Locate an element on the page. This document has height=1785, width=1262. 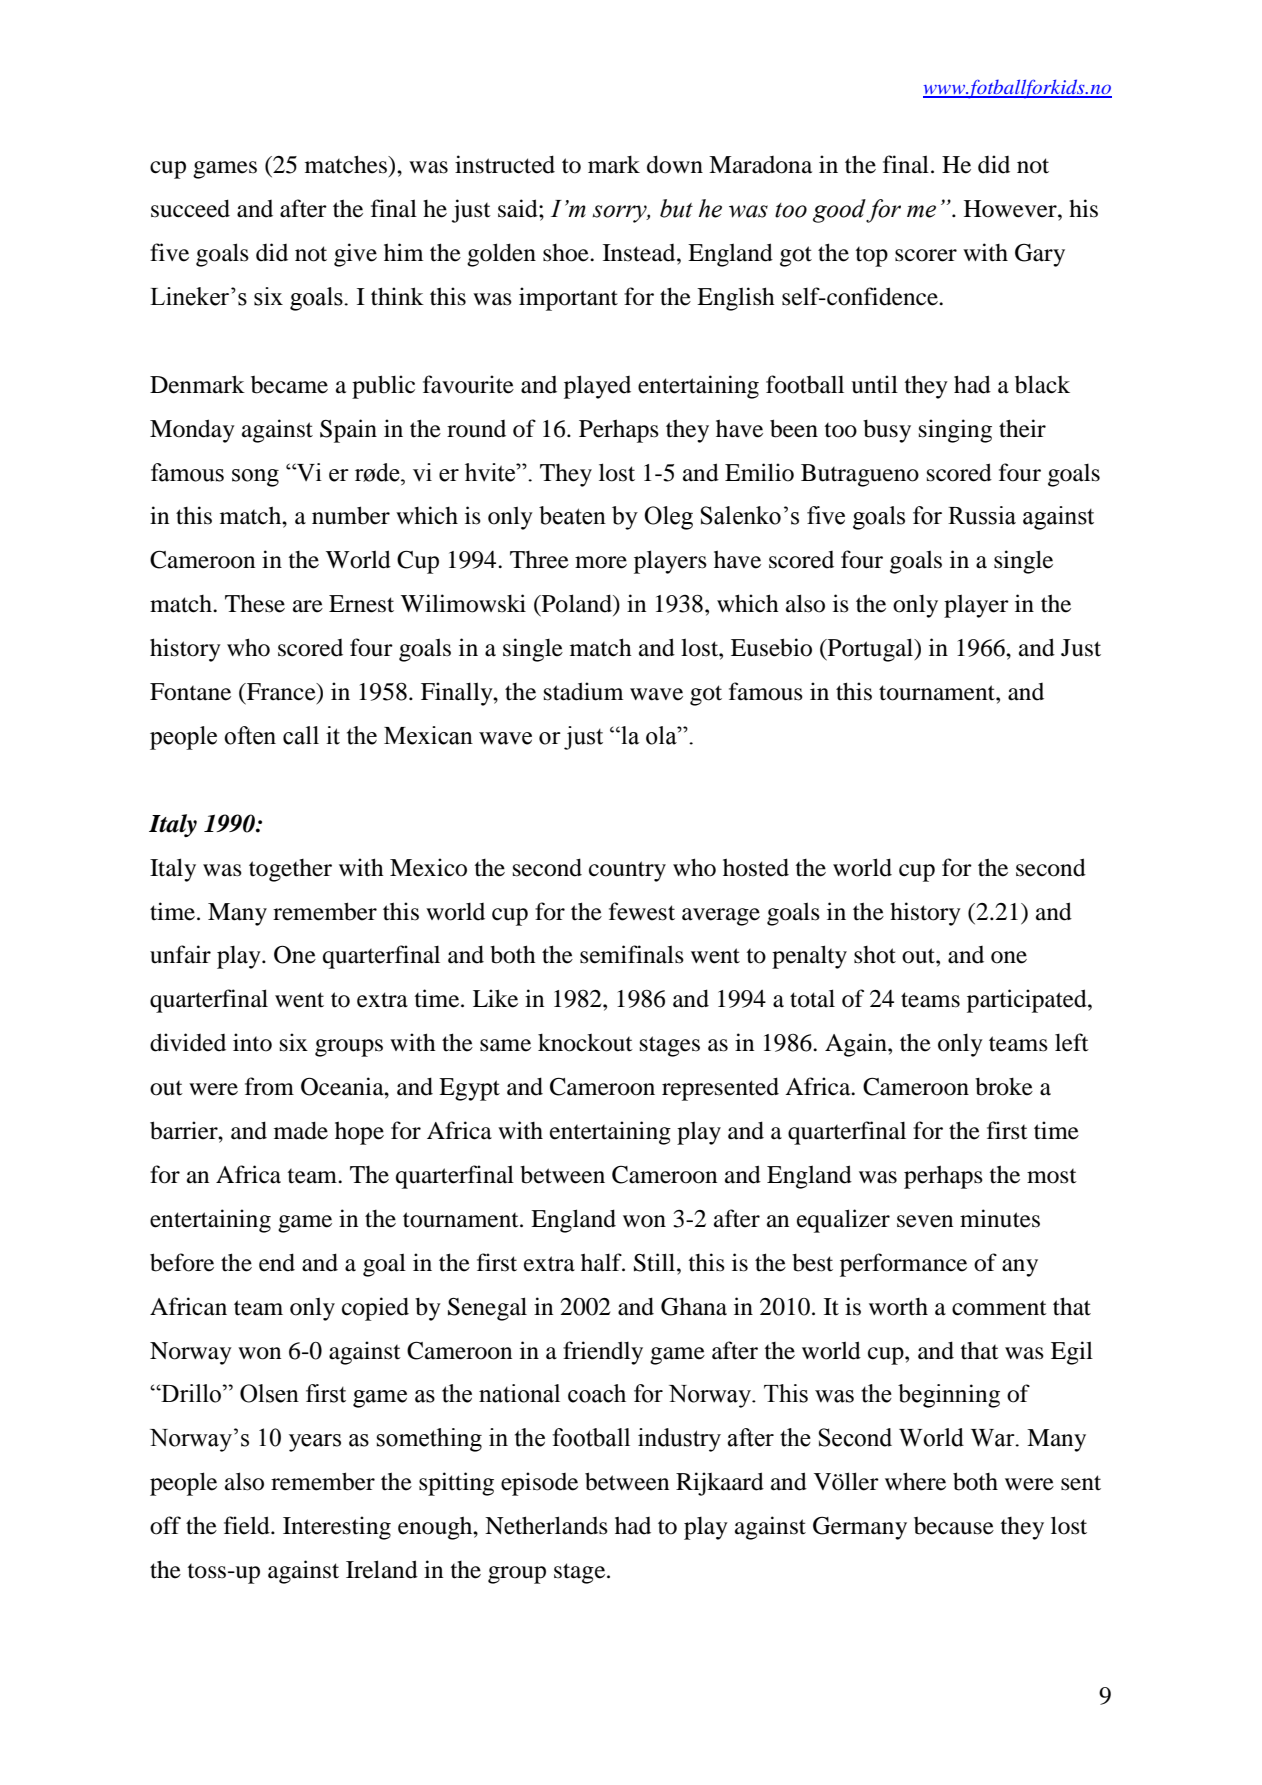
country is located at coordinates (627, 871).
